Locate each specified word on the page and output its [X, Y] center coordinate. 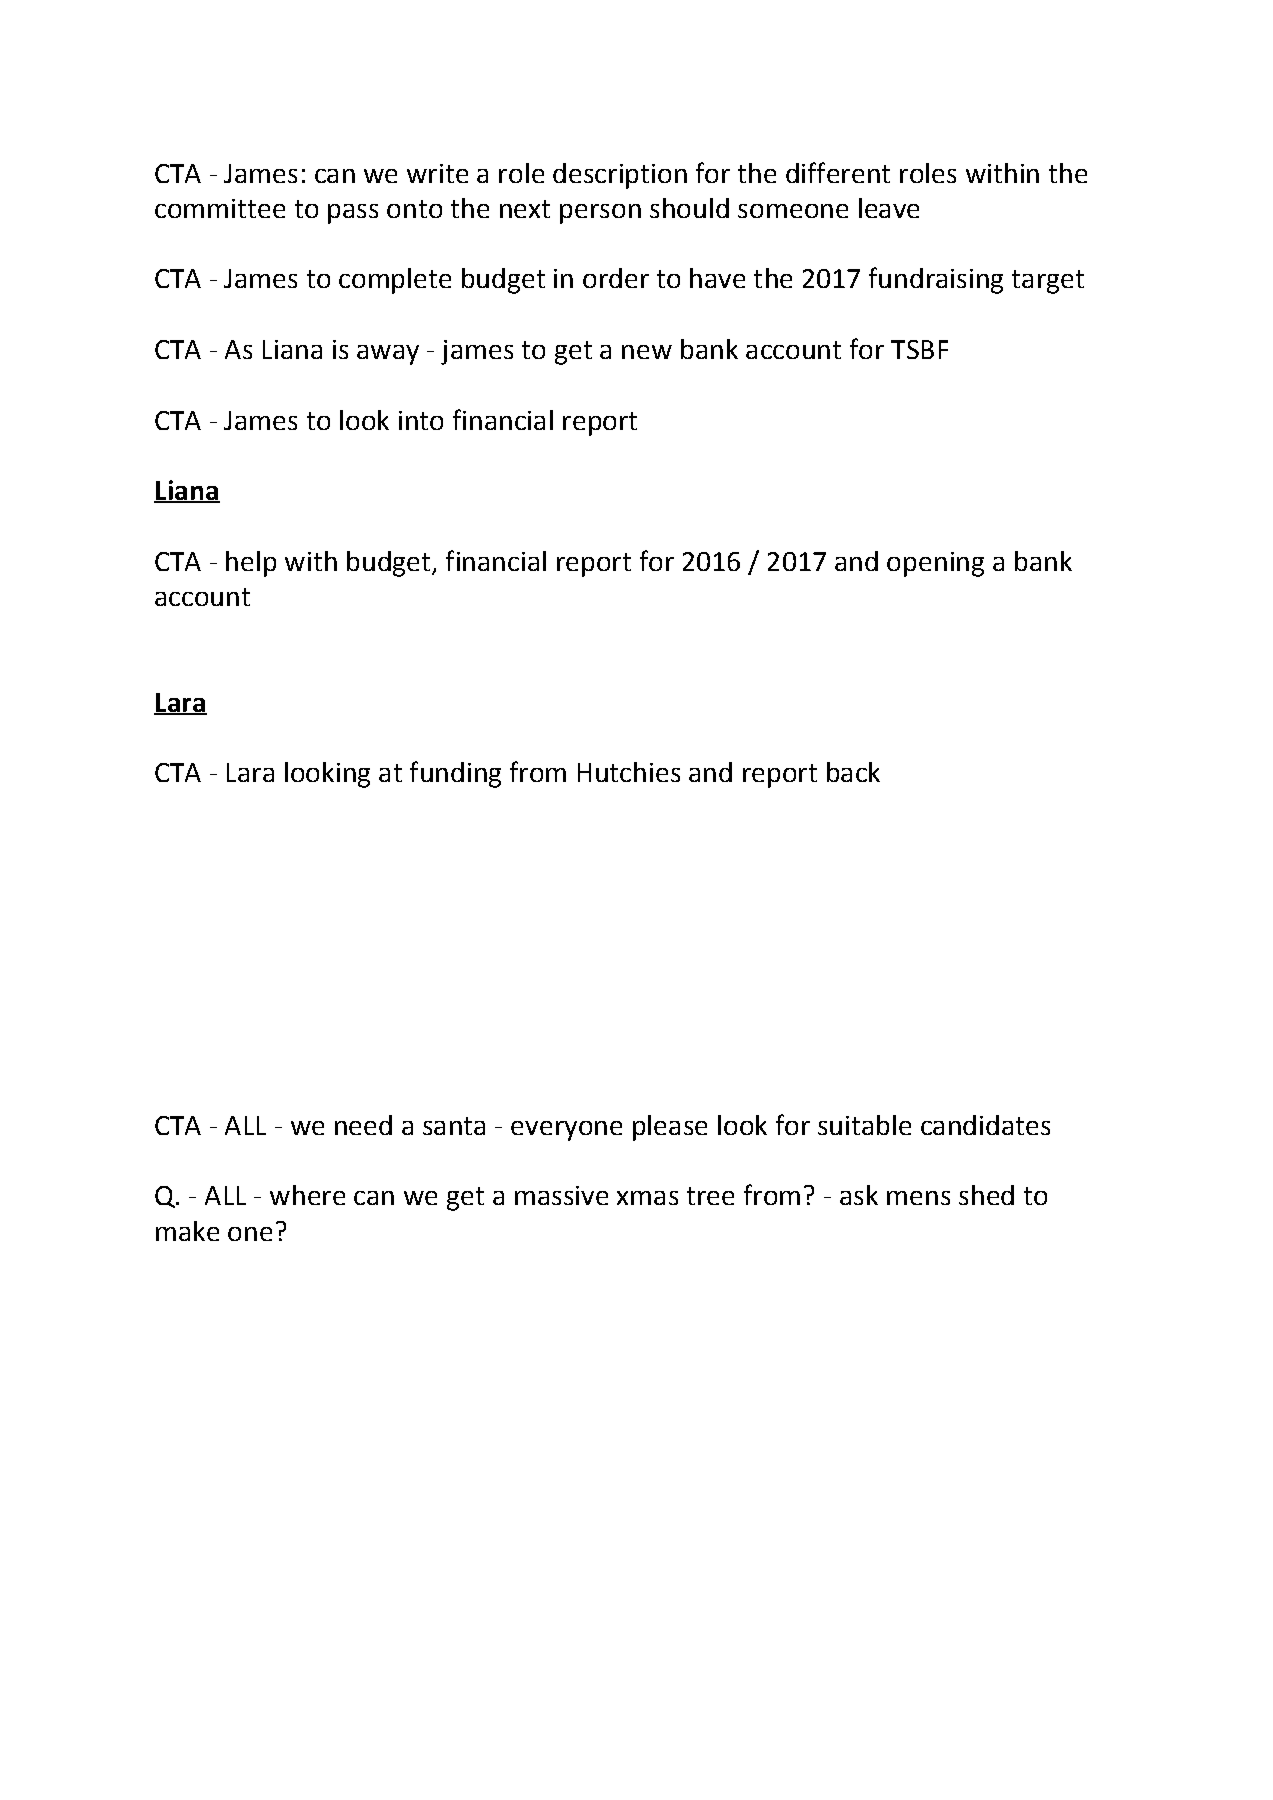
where [307, 1195]
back [853, 772]
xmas [647, 1198]
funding [455, 774]
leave [889, 208]
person [600, 214]
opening [935, 564]
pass [353, 214]
